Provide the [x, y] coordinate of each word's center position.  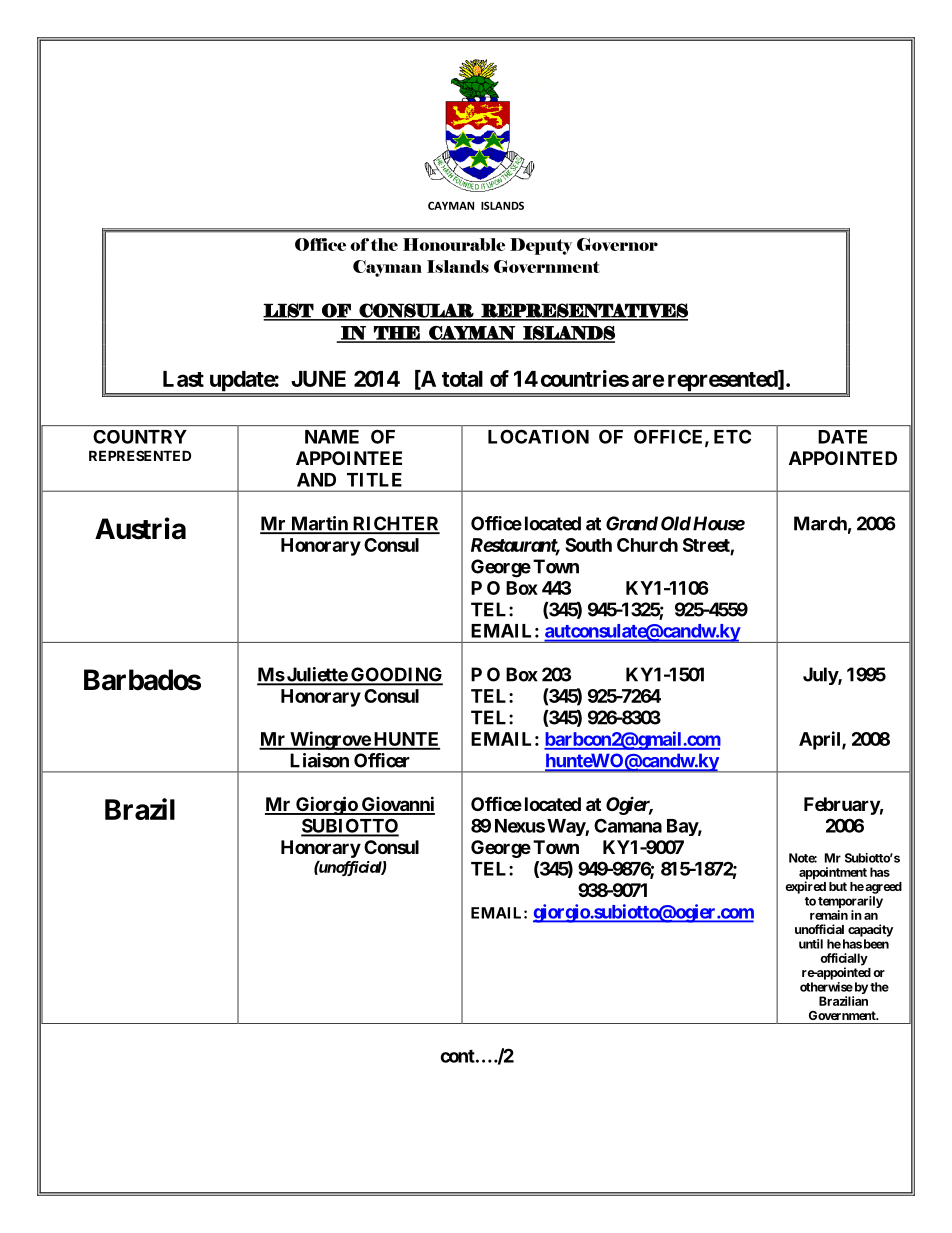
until [811, 944]
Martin [319, 524]
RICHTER [395, 524]
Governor [617, 244]
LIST [289, 311]
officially [844, 960]
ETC [732, 436]
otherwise [826, 987]
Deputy [541, 246]
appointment [833, 874]
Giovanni [397, 805]
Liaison [319, 760]
